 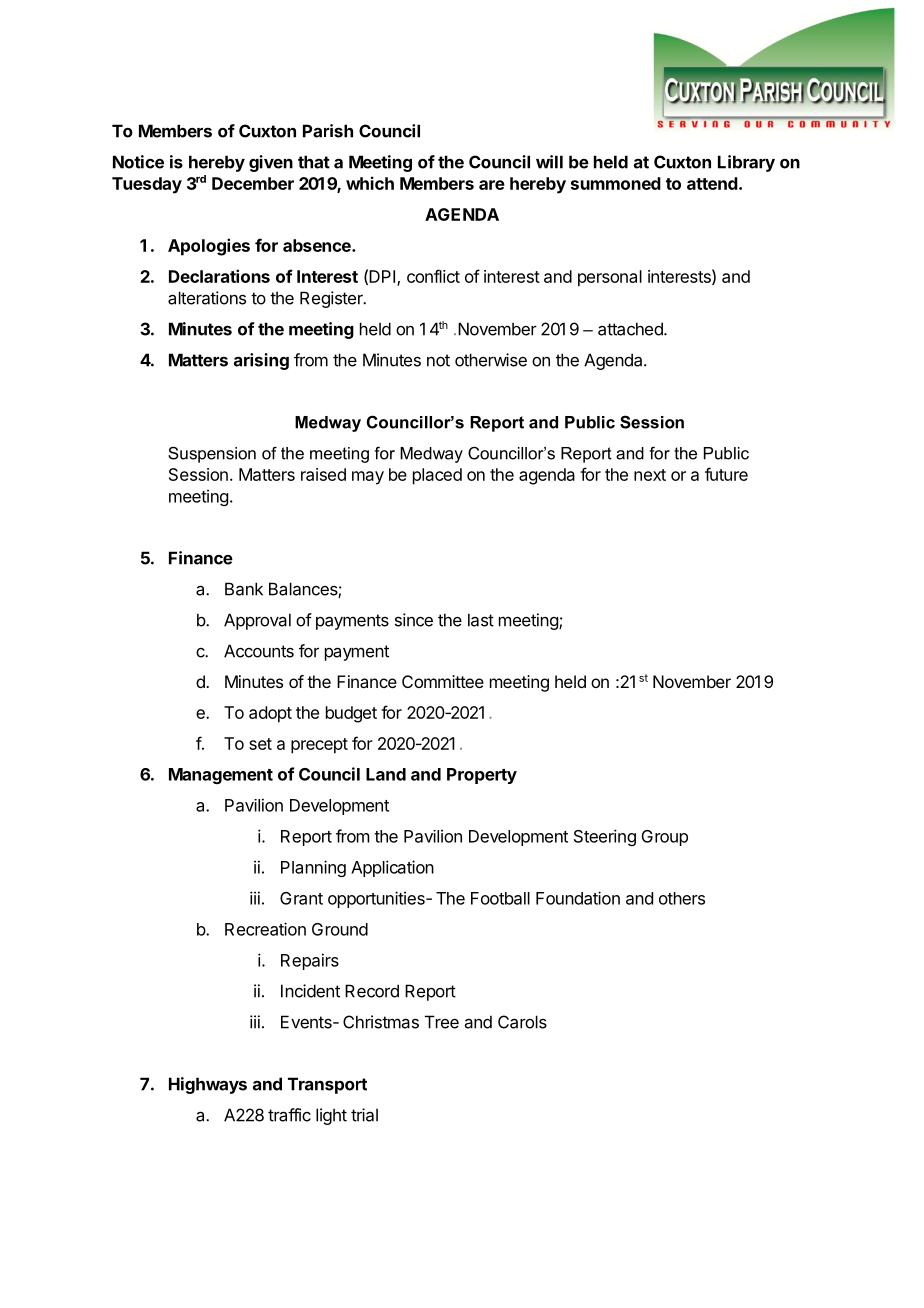 I want to click on next, so click(x=650, y=475).
